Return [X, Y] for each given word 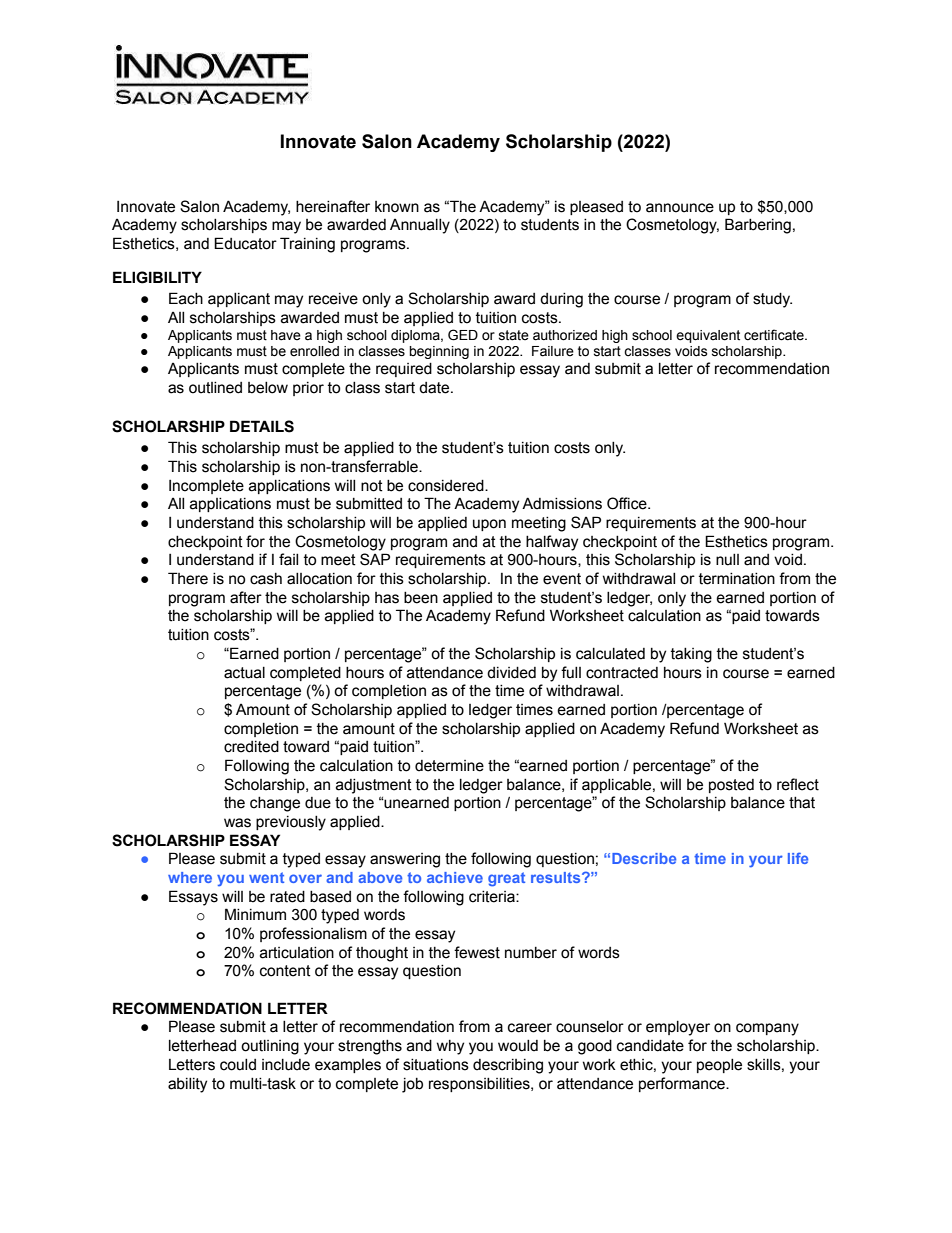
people [719, 1066]
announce [680, 208]
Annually [420, 226]
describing [508, 1066]
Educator [245, 243]
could [238, 1065]
